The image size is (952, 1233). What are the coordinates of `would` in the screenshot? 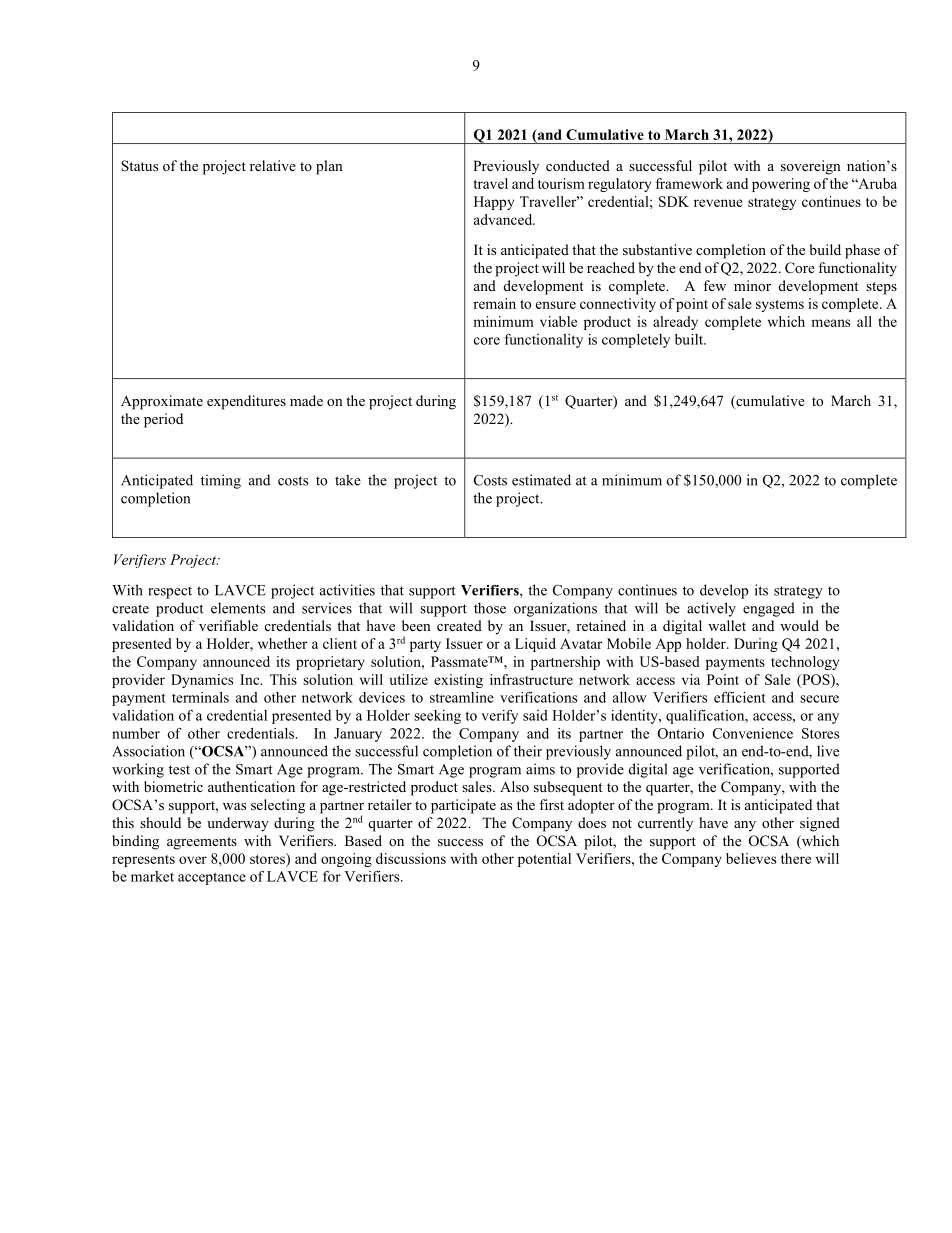 It's located at (799, 625).
